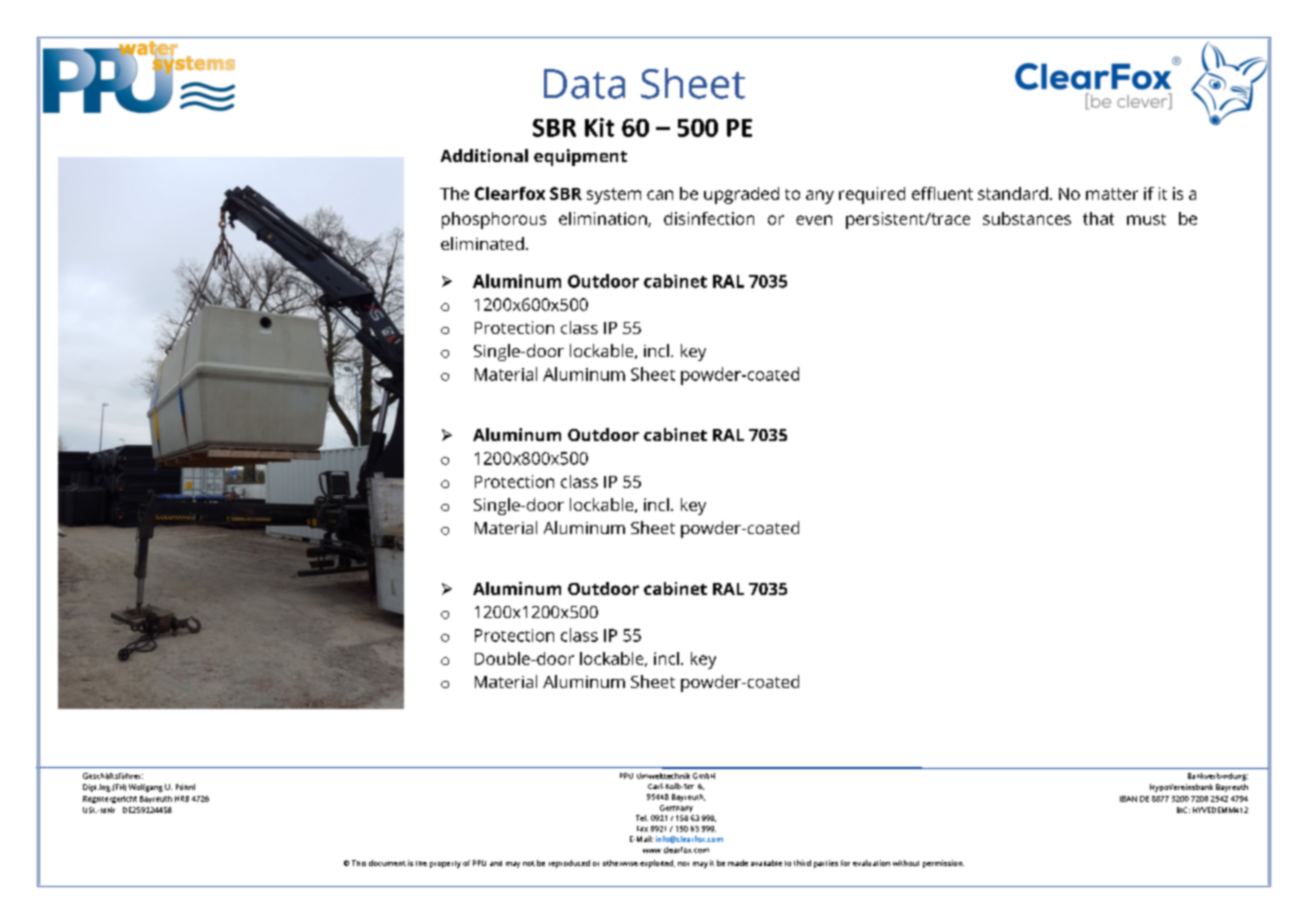 This screenshot has height=924, width=1308. What do you see at coordinates (642, 829) in the screenshot?
I see `Fax` at bounding box center [642, 829].
